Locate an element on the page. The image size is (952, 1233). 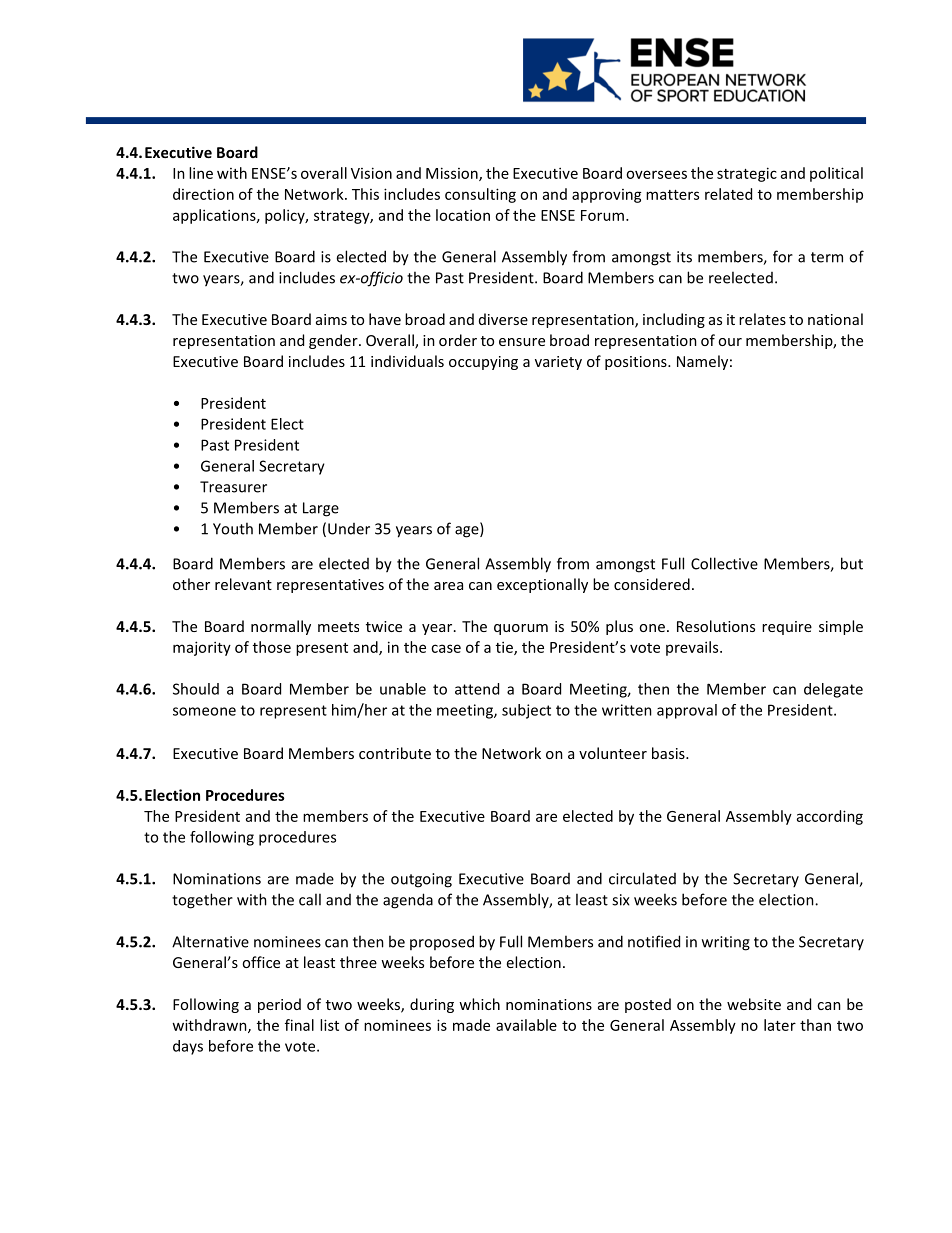
gender is located at coordinates (334, 341).
